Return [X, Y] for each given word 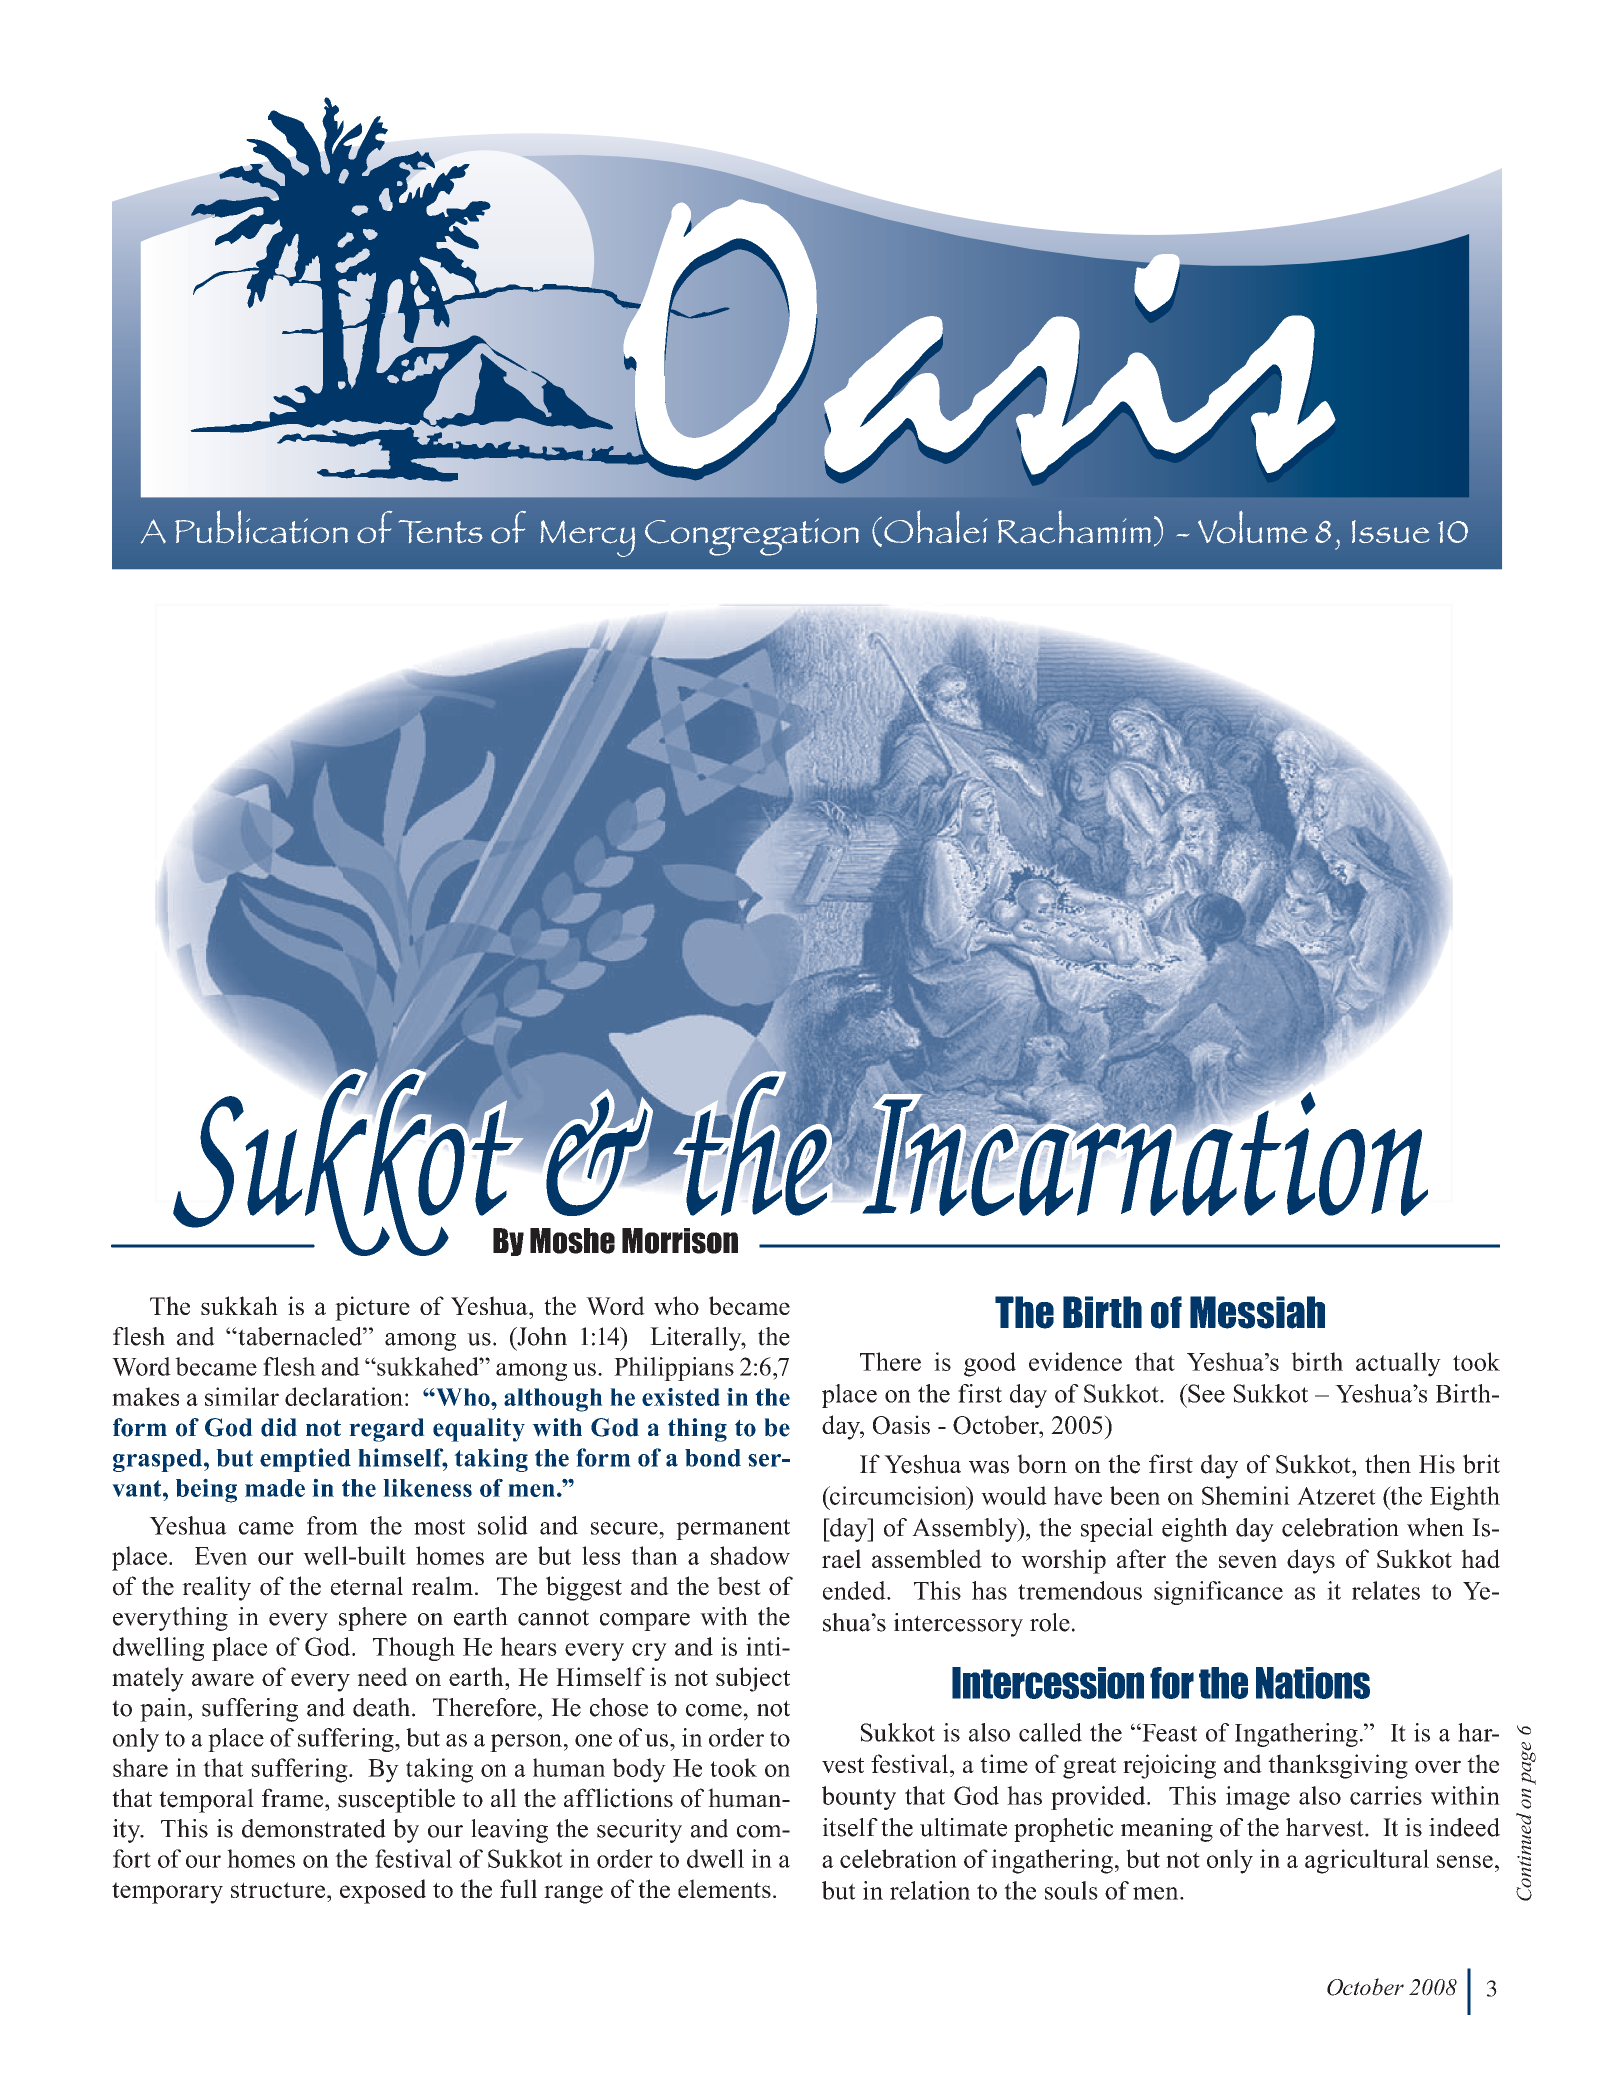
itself [850, 1827]
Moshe [572, 1241]
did [279, 1427]
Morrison [680, 1241]
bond [713, 1458]
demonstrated [314, 1828]
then [1388, 1464]
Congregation [752, 537]
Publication [261, 527]
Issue [1391, 531]
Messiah [1257, 1312]
